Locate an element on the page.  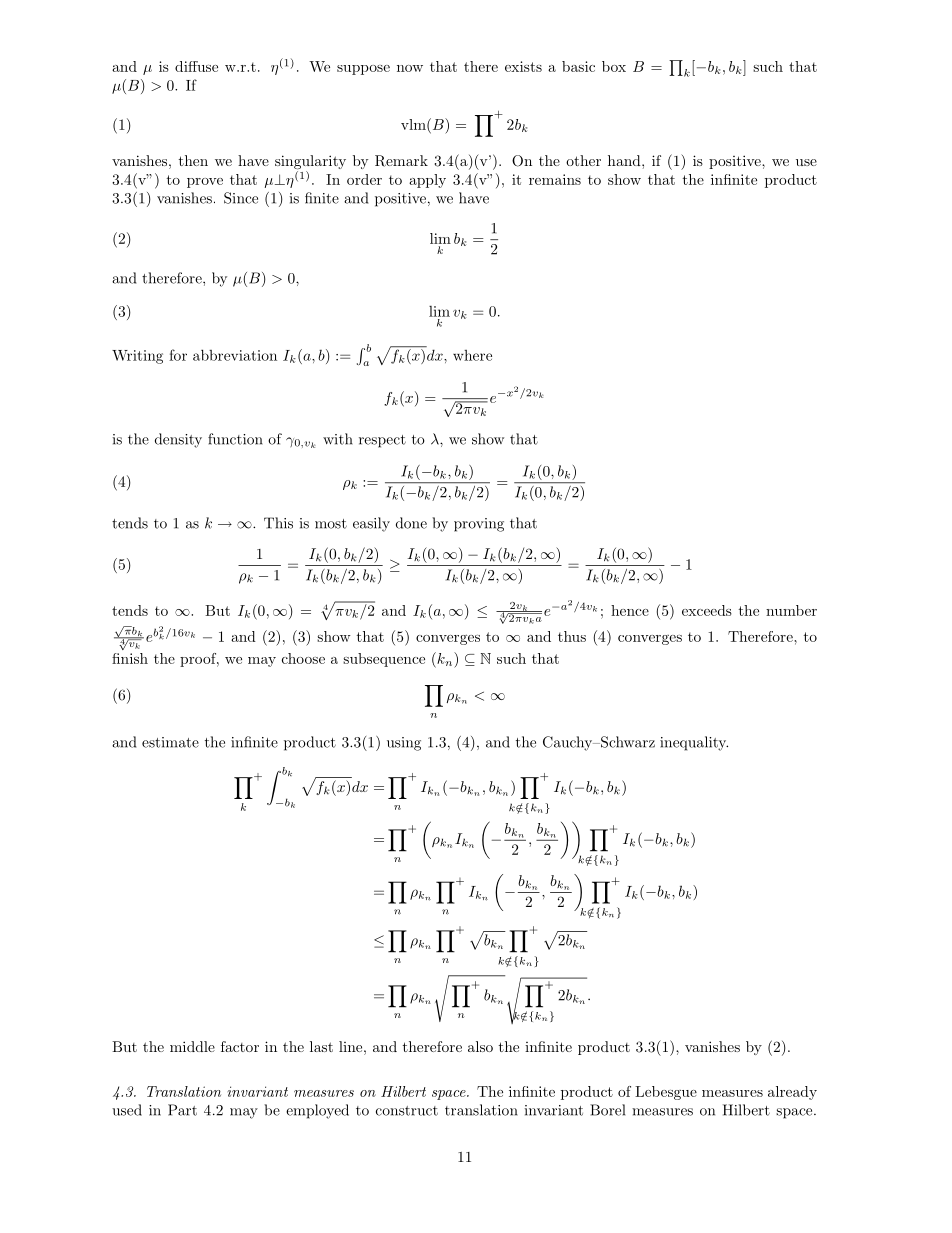
using is located at coordinates (404, 744).
